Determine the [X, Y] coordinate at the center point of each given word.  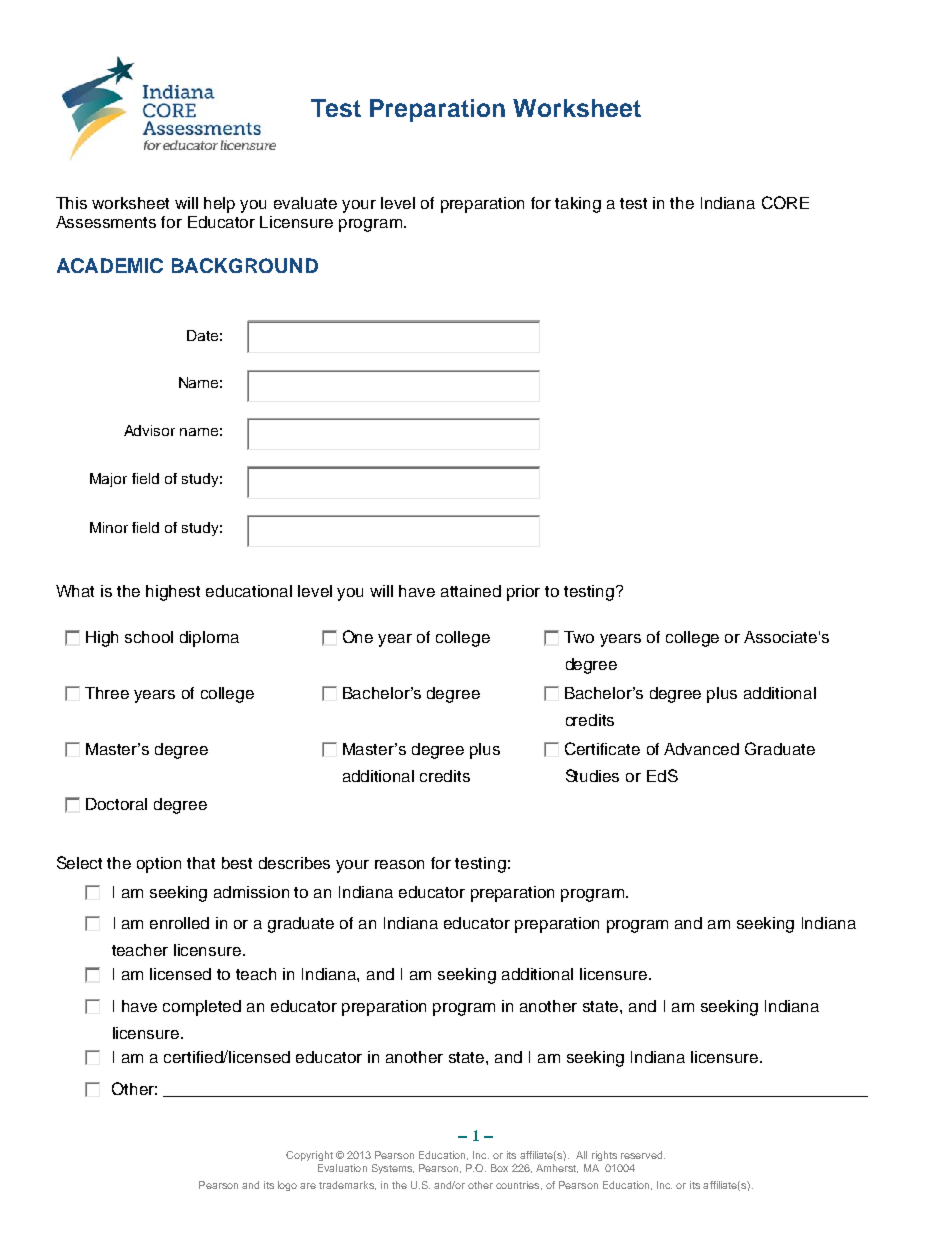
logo [287, 1186]
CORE [785, 202]
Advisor [149, 430]
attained [471, 591]
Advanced [701, 749]
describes [294, 863]
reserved [643, 1155]
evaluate [305, 203]
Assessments [106, 222]
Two [579, 637]
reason [399, 864]
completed [202, 1008]
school [149, 637]
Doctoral [116, 804]
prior [523, 593]
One [358, 636]
